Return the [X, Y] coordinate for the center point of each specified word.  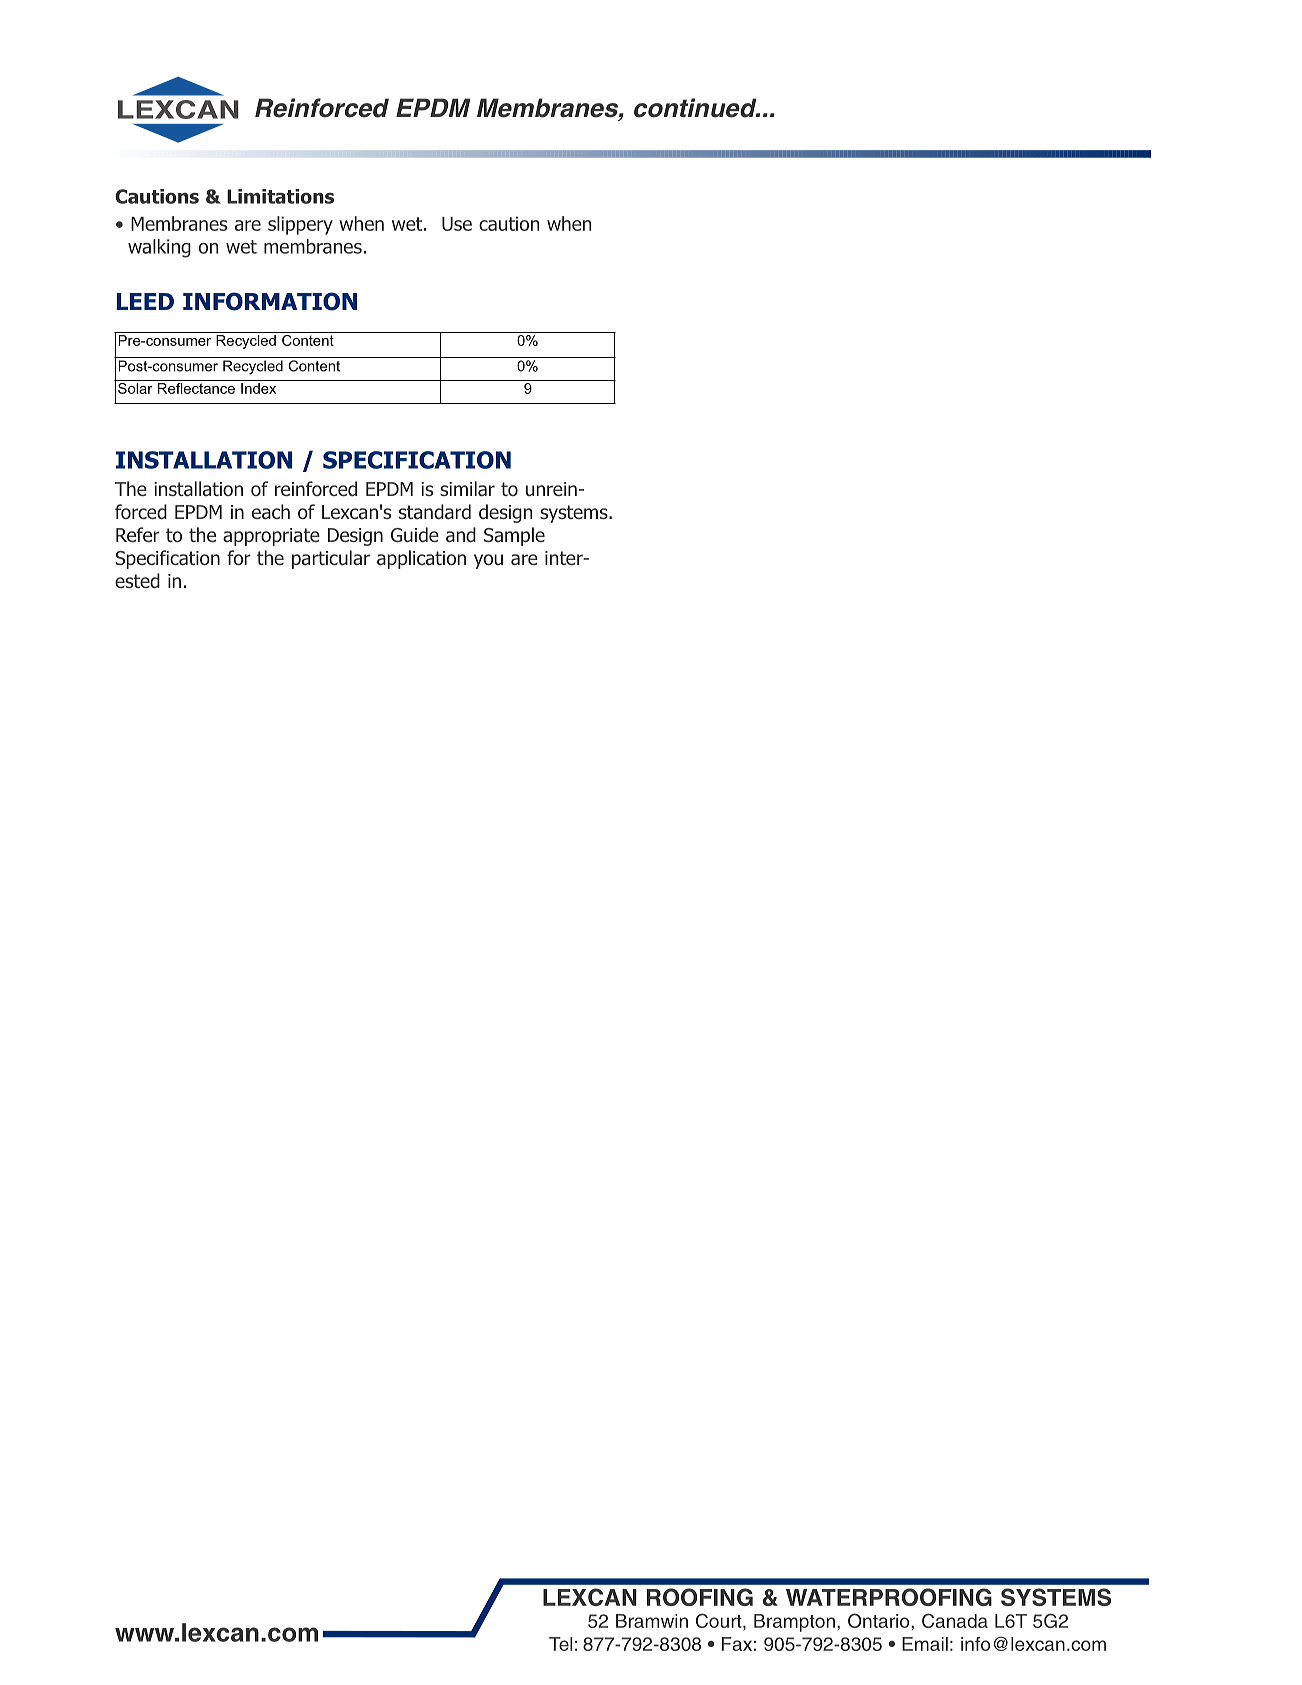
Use [457, 224]
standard [435, 512]
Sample [514, 536]
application [421, 559]
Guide [415, 535]
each [271, 512]
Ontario [880, 1620]
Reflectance [196, 387]
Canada [955, 1620]
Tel [560, 1644]
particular [331, 559]
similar [467, 489]
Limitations [280, 196]
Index [258, 388]
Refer [138, 534]
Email [925, 1644]
